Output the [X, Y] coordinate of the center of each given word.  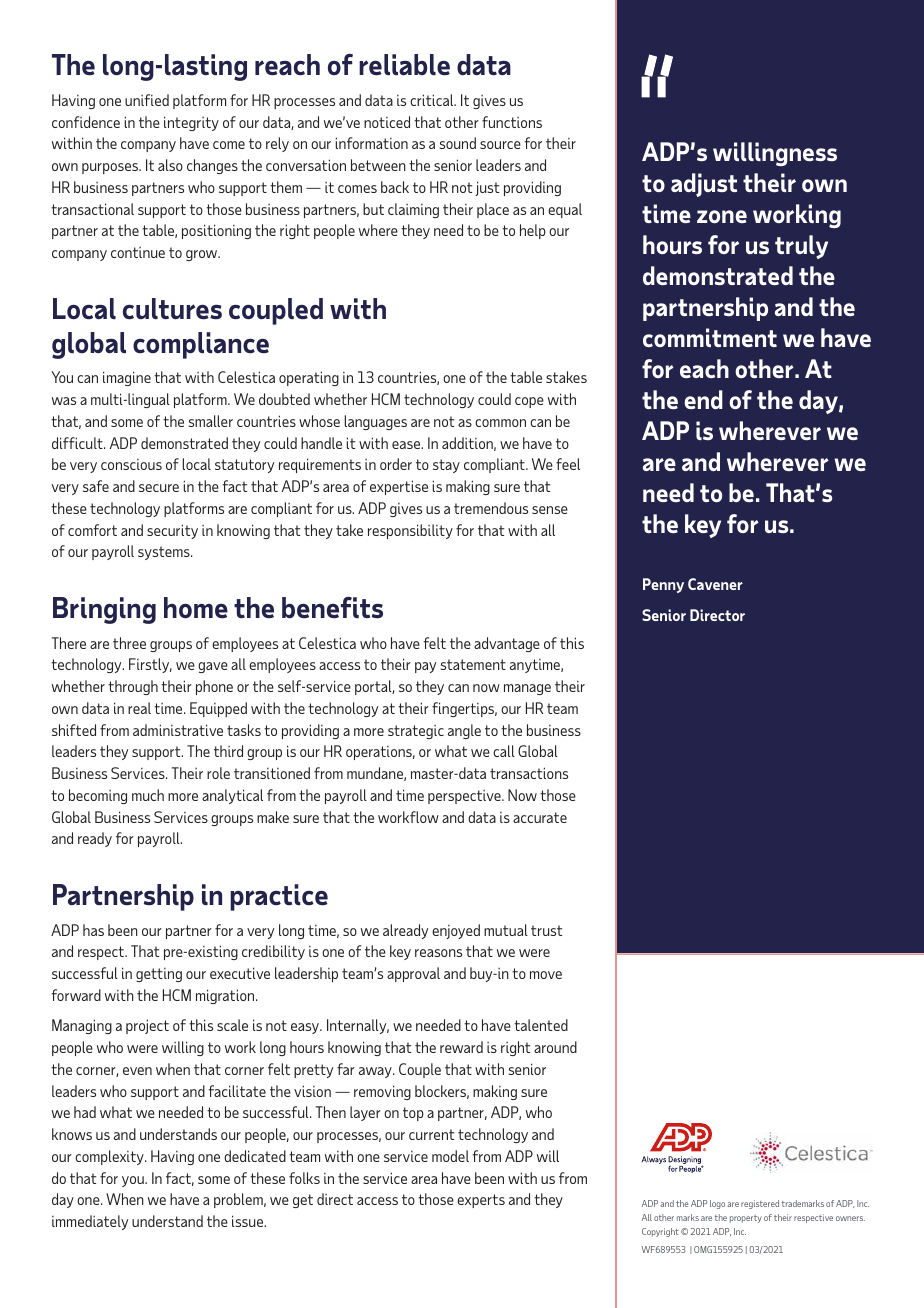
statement [473, 664]
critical [433, 100]
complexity [110, 1157]
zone [722, 216]
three [129, 643]
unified [147, 100]
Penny [663, 585]
